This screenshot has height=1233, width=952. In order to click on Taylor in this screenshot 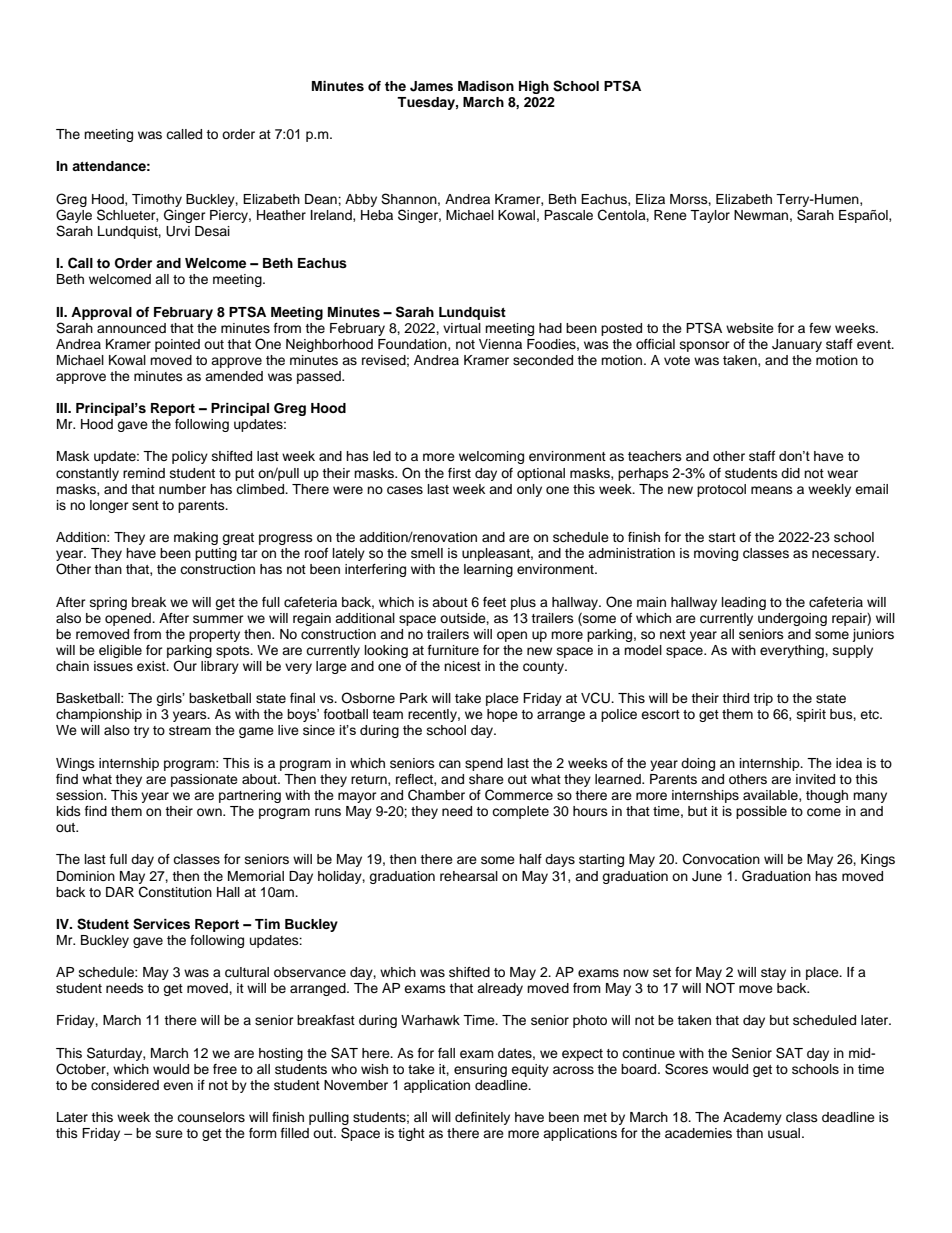, I will do `click(710, 216)`.
